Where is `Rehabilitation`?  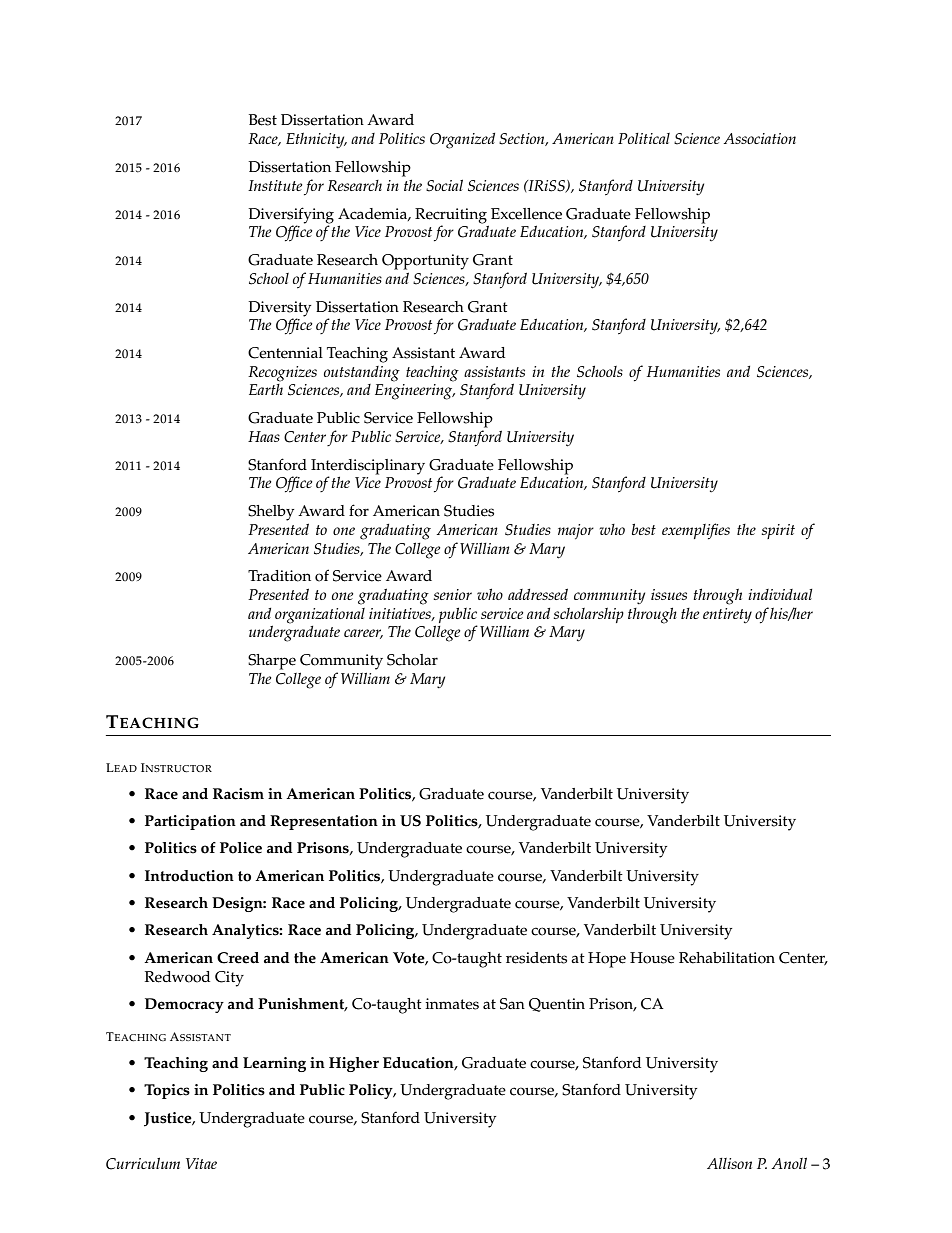 Rehabilitation is located at coordinates (727, 958).
